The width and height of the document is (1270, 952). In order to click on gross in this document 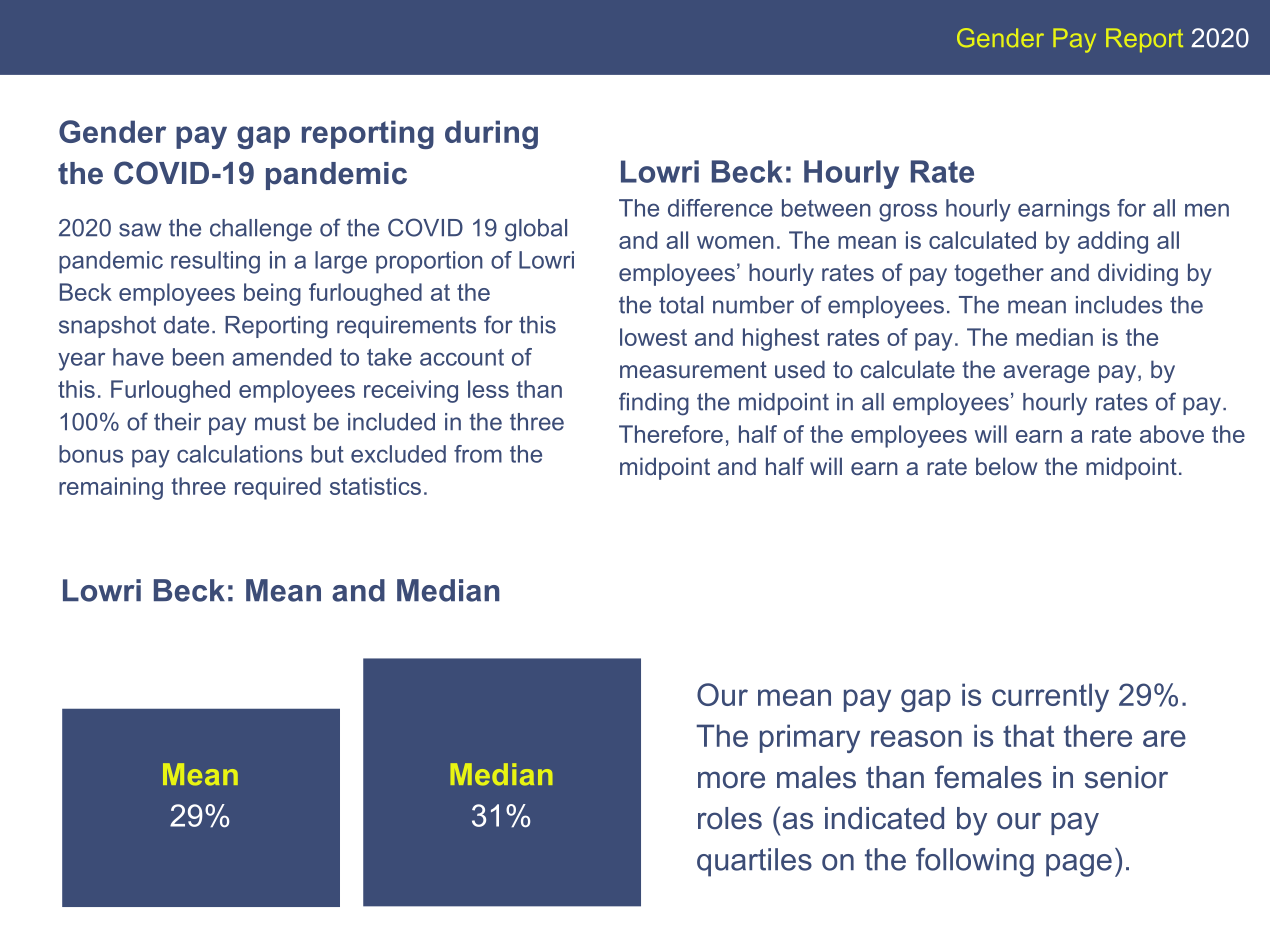, I will do `click(908, 212)`.
